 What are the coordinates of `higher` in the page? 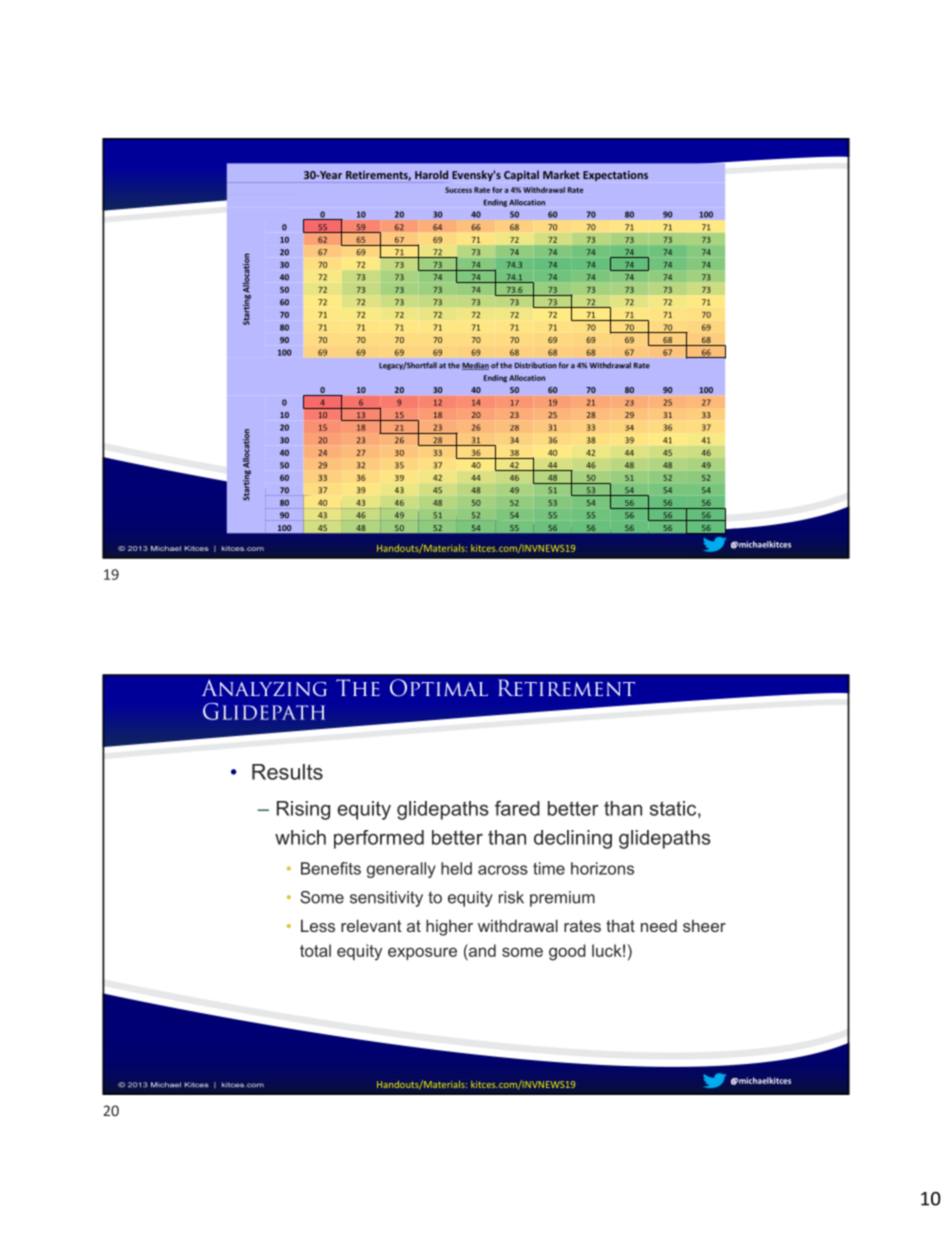 It's located at (449, 927).
